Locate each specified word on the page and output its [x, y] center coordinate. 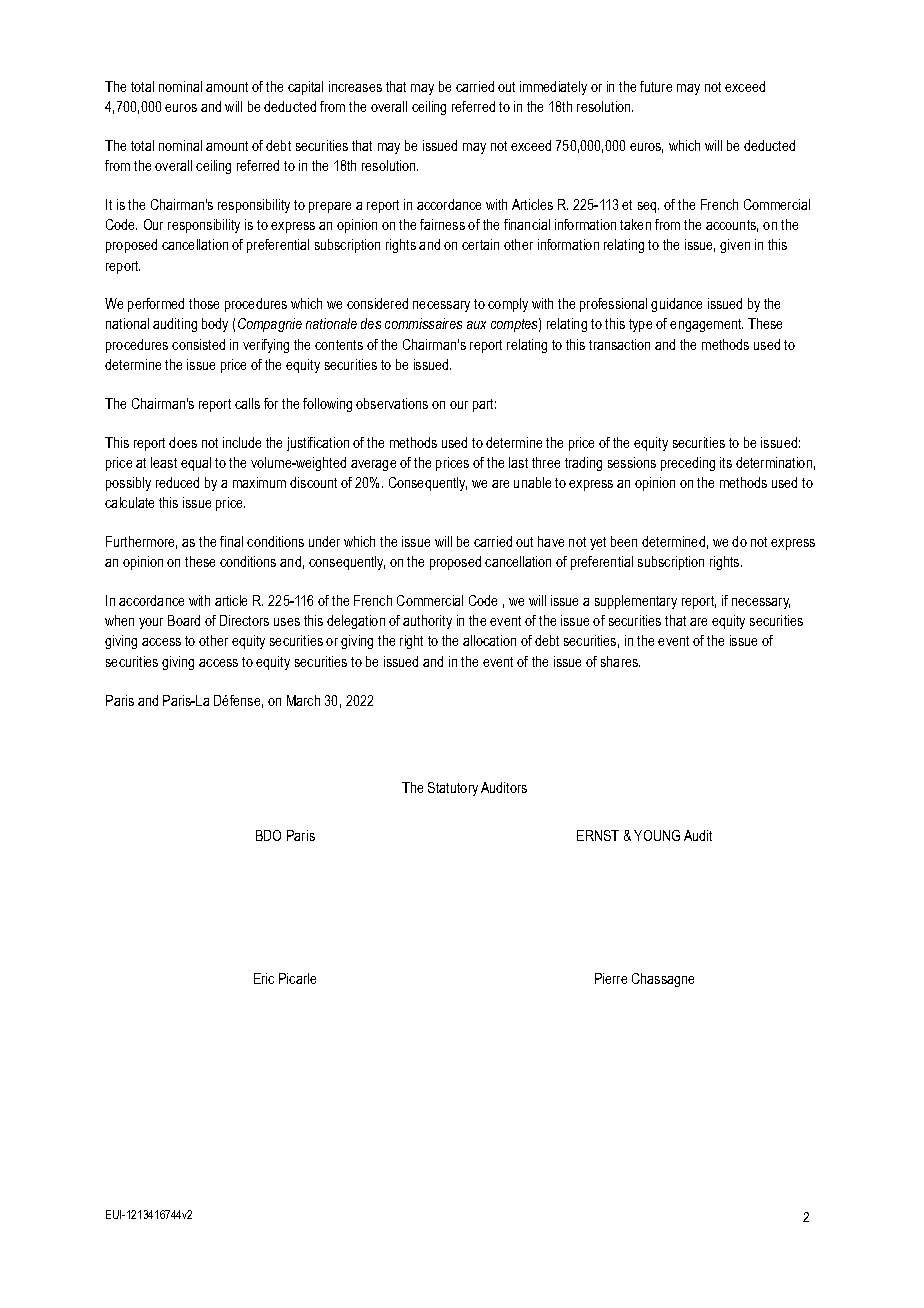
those [204, 303]
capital [305, 88]
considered [377, 303]
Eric [264, 978]
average [373, 465]
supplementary [636, 602]
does [183, 442]
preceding [688, 464]
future [656, 86]
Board [184, 620]
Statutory [453, 789]
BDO [268, 835]
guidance [676, 305]
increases [355, 86]
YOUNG [657, 835]
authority [427, 622]
